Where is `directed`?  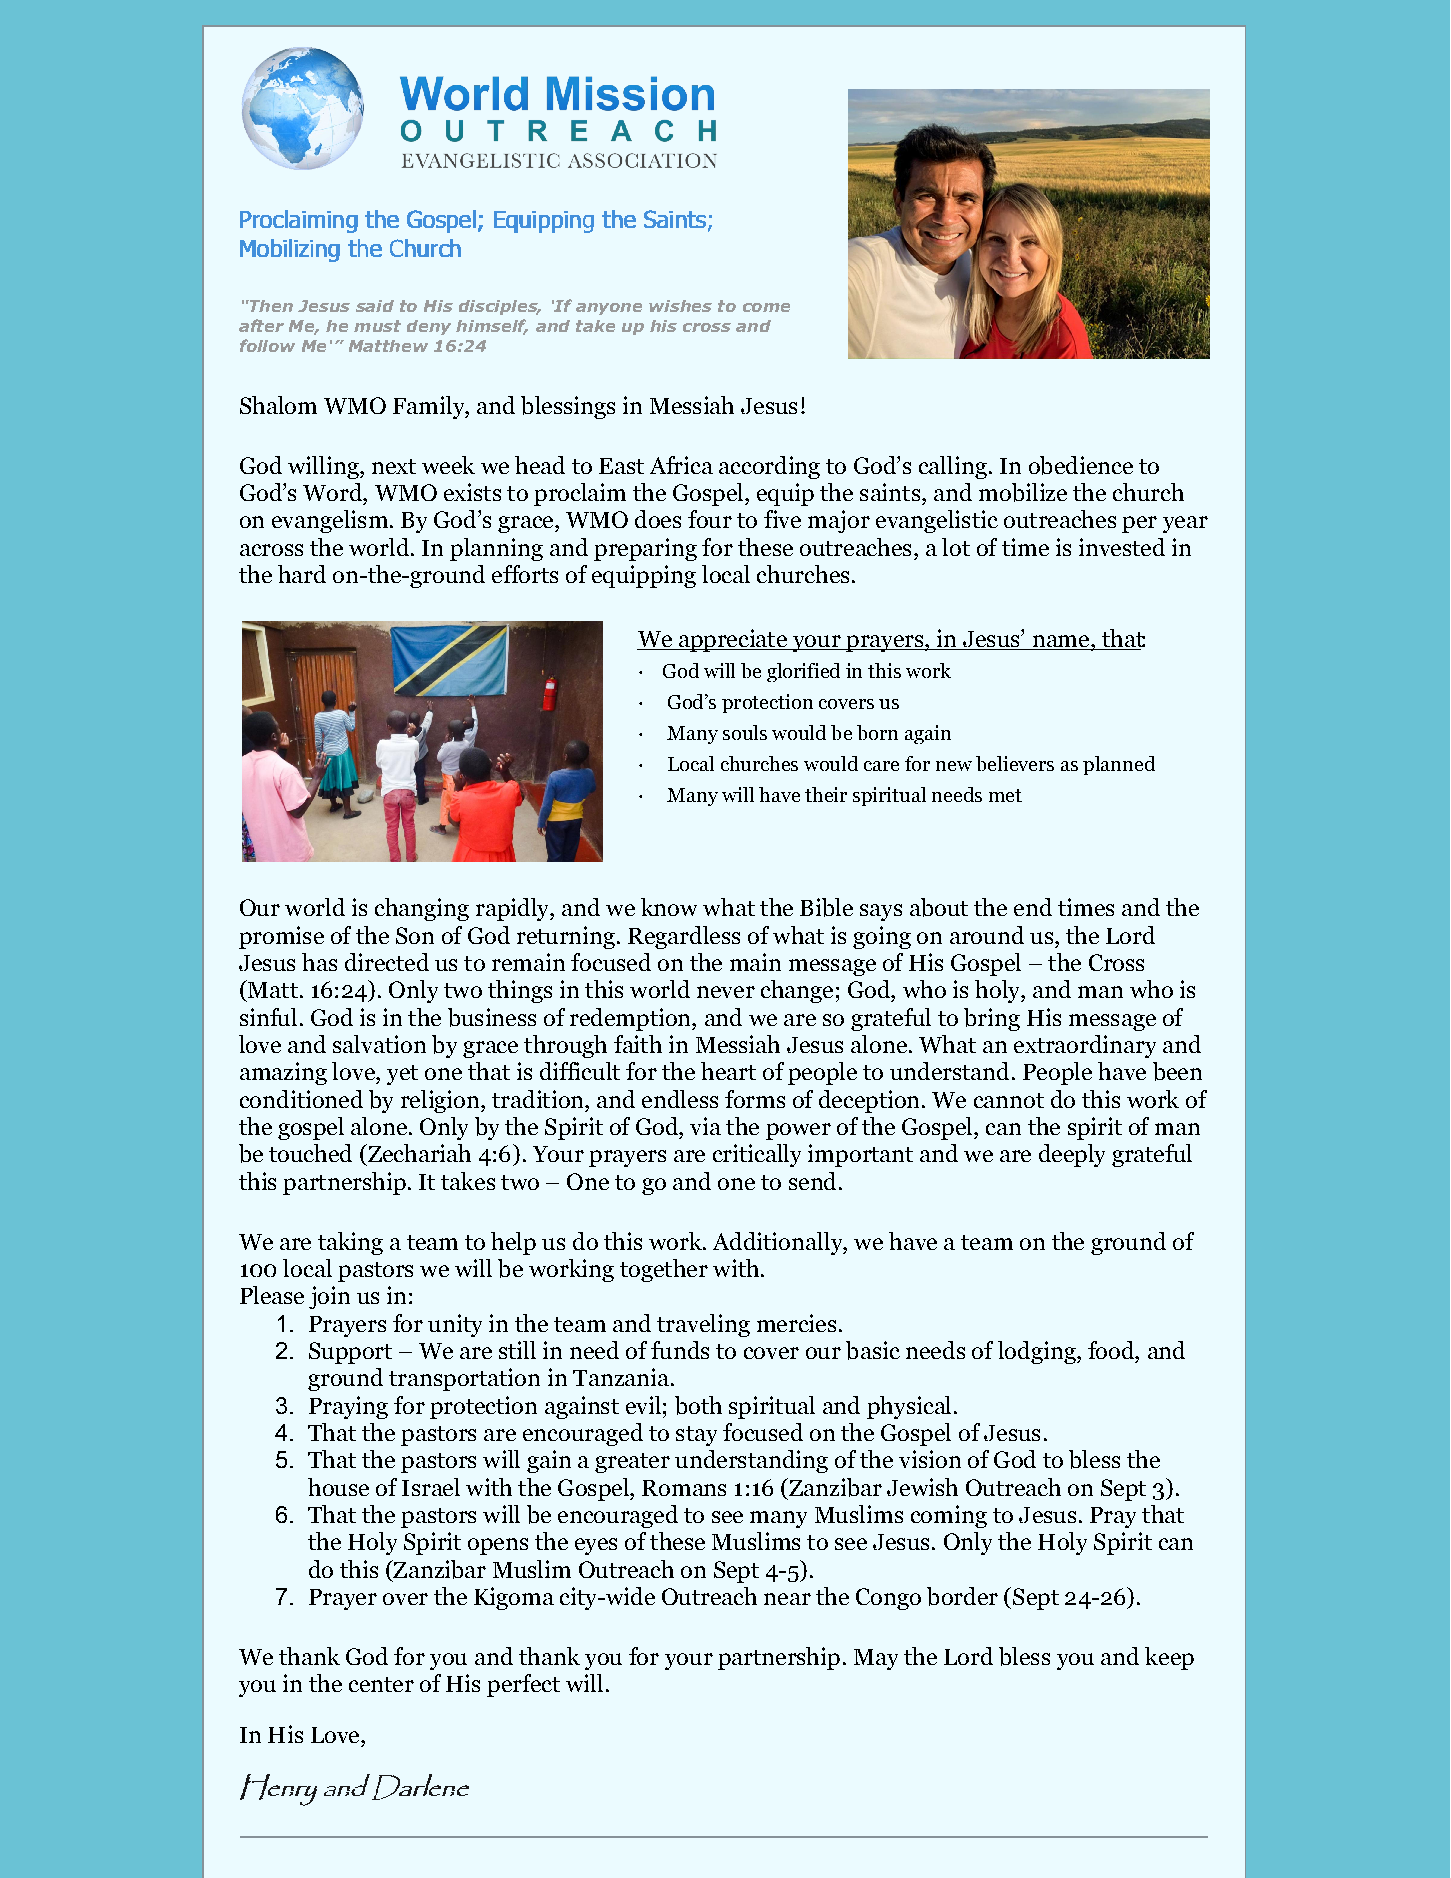 directed is located at coordinates (387, 962).
